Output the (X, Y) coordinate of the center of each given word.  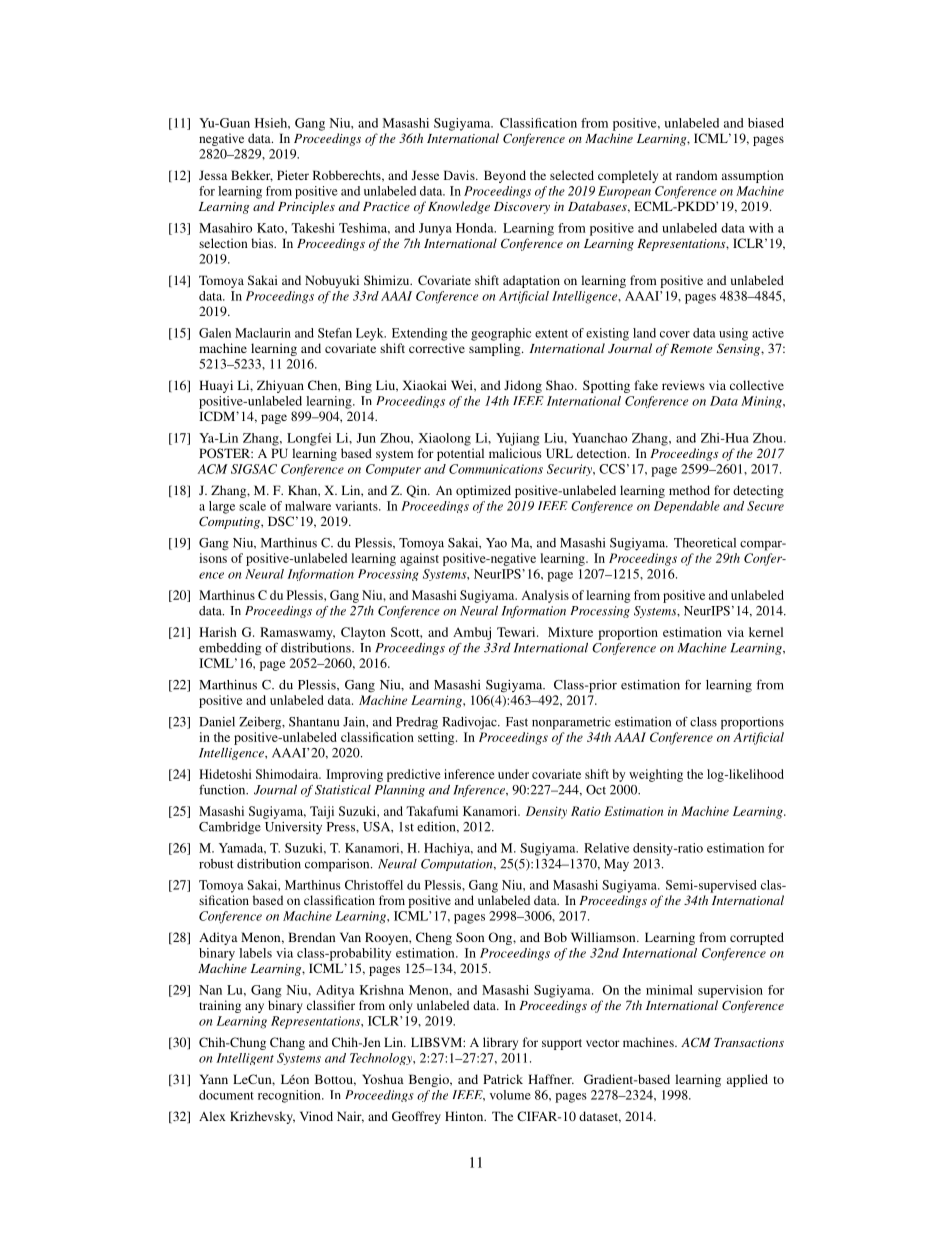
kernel (766, 632)
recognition (290, 1096)
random (696, 175)
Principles (306, 207)
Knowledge (459, 207)
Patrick (503, 1079)
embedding (230, 649)
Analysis (545, 596)
